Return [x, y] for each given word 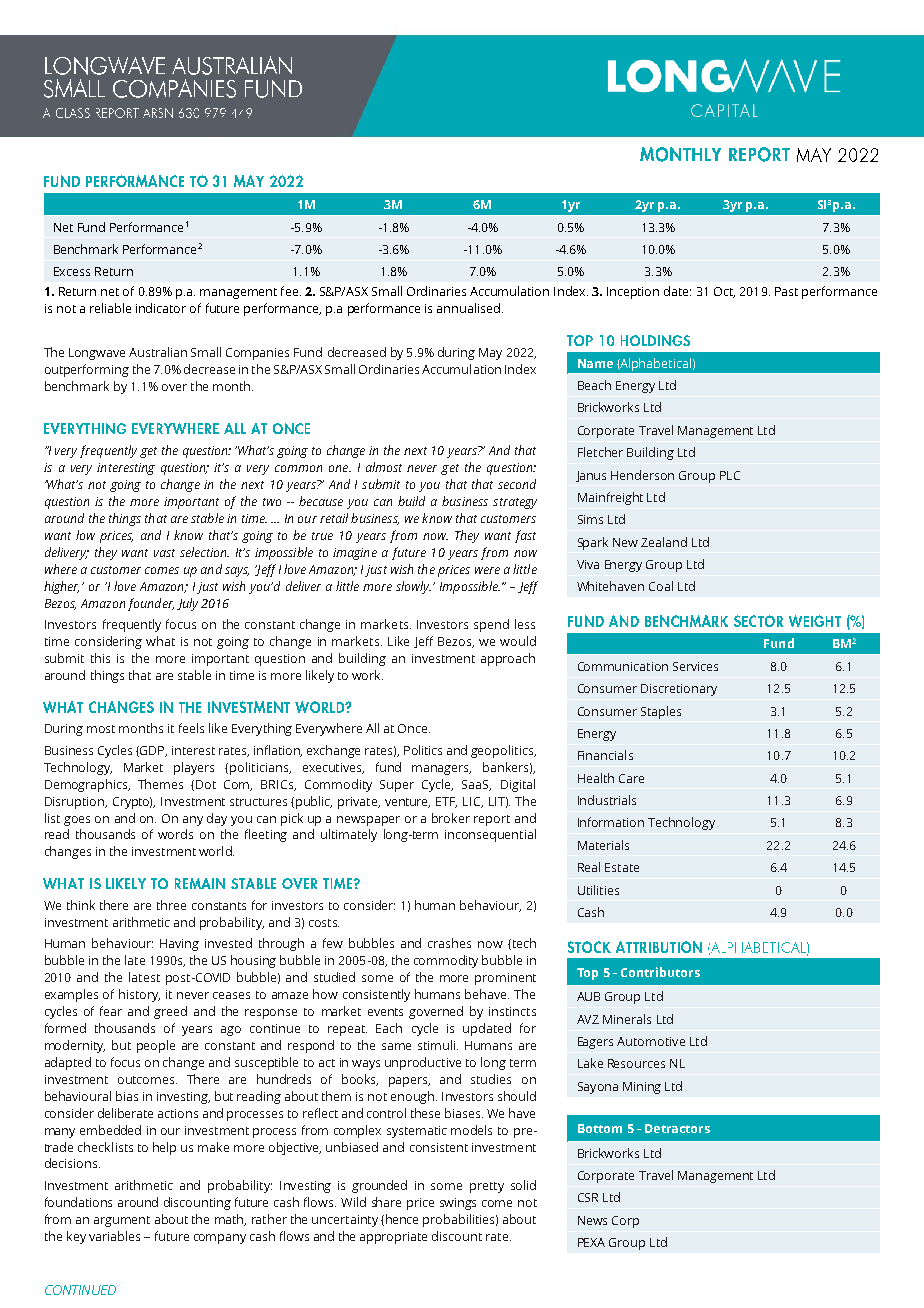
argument [122, 1221]
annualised [468, 308]
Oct [724, 292]
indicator [161, 308]
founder [151, 604]
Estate [622, 867]
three [171, 905]
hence [402, 1219]
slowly [413, 587]
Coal [661, 586]
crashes [449, 943]
